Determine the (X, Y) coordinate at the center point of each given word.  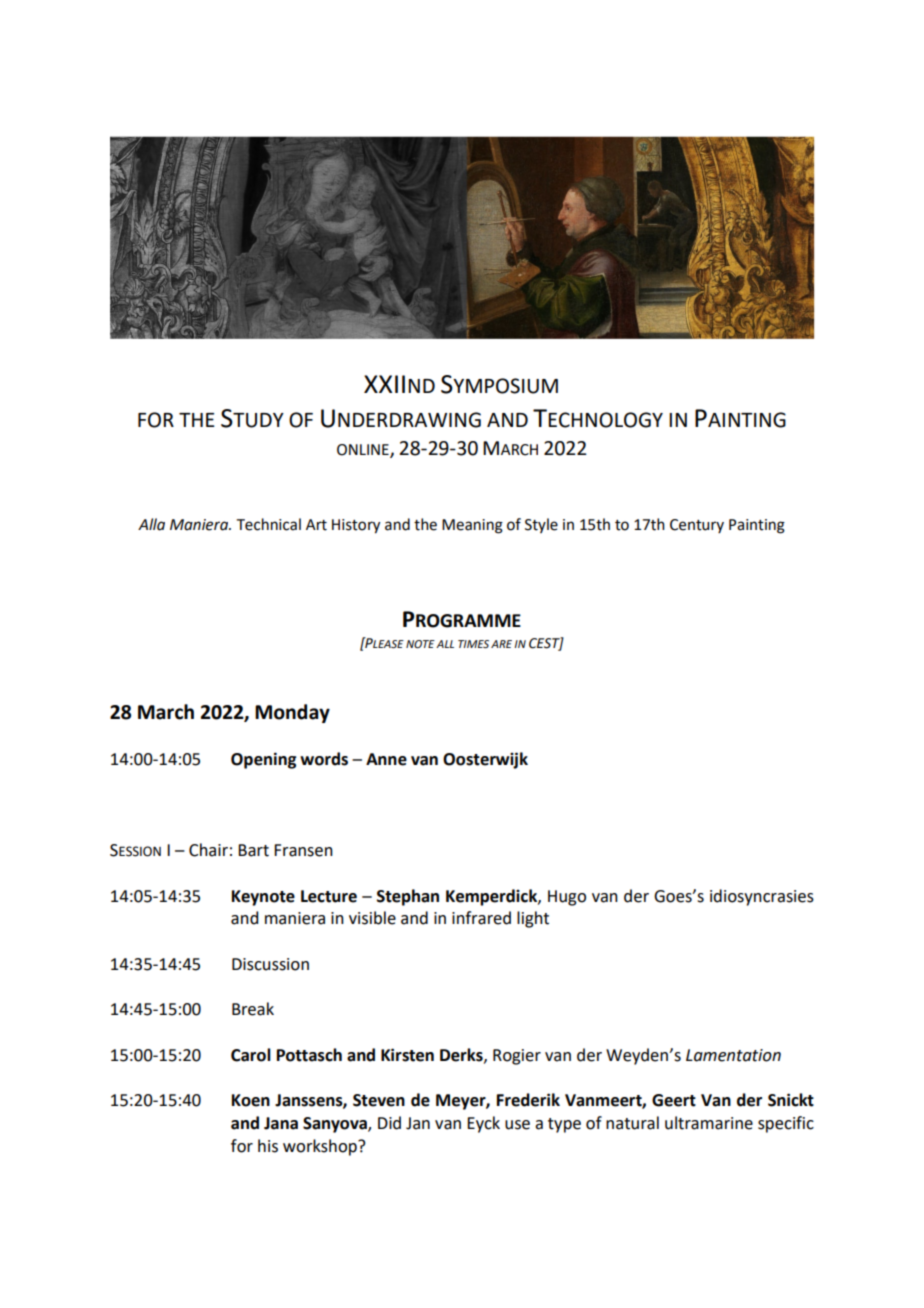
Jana (281, 1123)
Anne (386, 759)
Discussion (270, 964)
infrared (481, 918)
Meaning (472, 526)
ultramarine (709, 1123)
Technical (269, 524)
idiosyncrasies (762, 897)
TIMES (473, 644)
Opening (264, 760)
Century (697, 526)
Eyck (483, 1124)
